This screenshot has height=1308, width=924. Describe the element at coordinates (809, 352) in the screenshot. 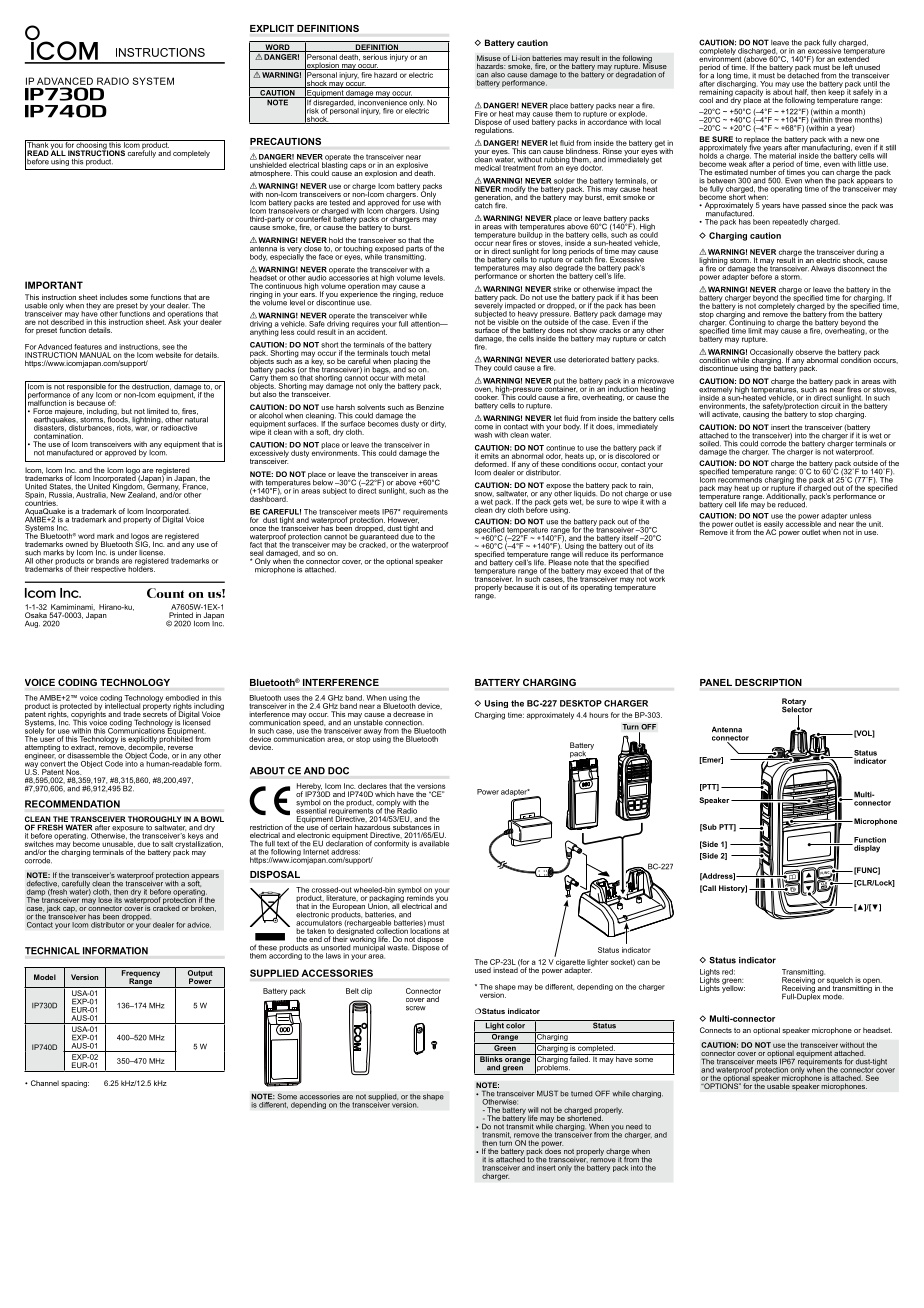

I see `observe` at that location.
